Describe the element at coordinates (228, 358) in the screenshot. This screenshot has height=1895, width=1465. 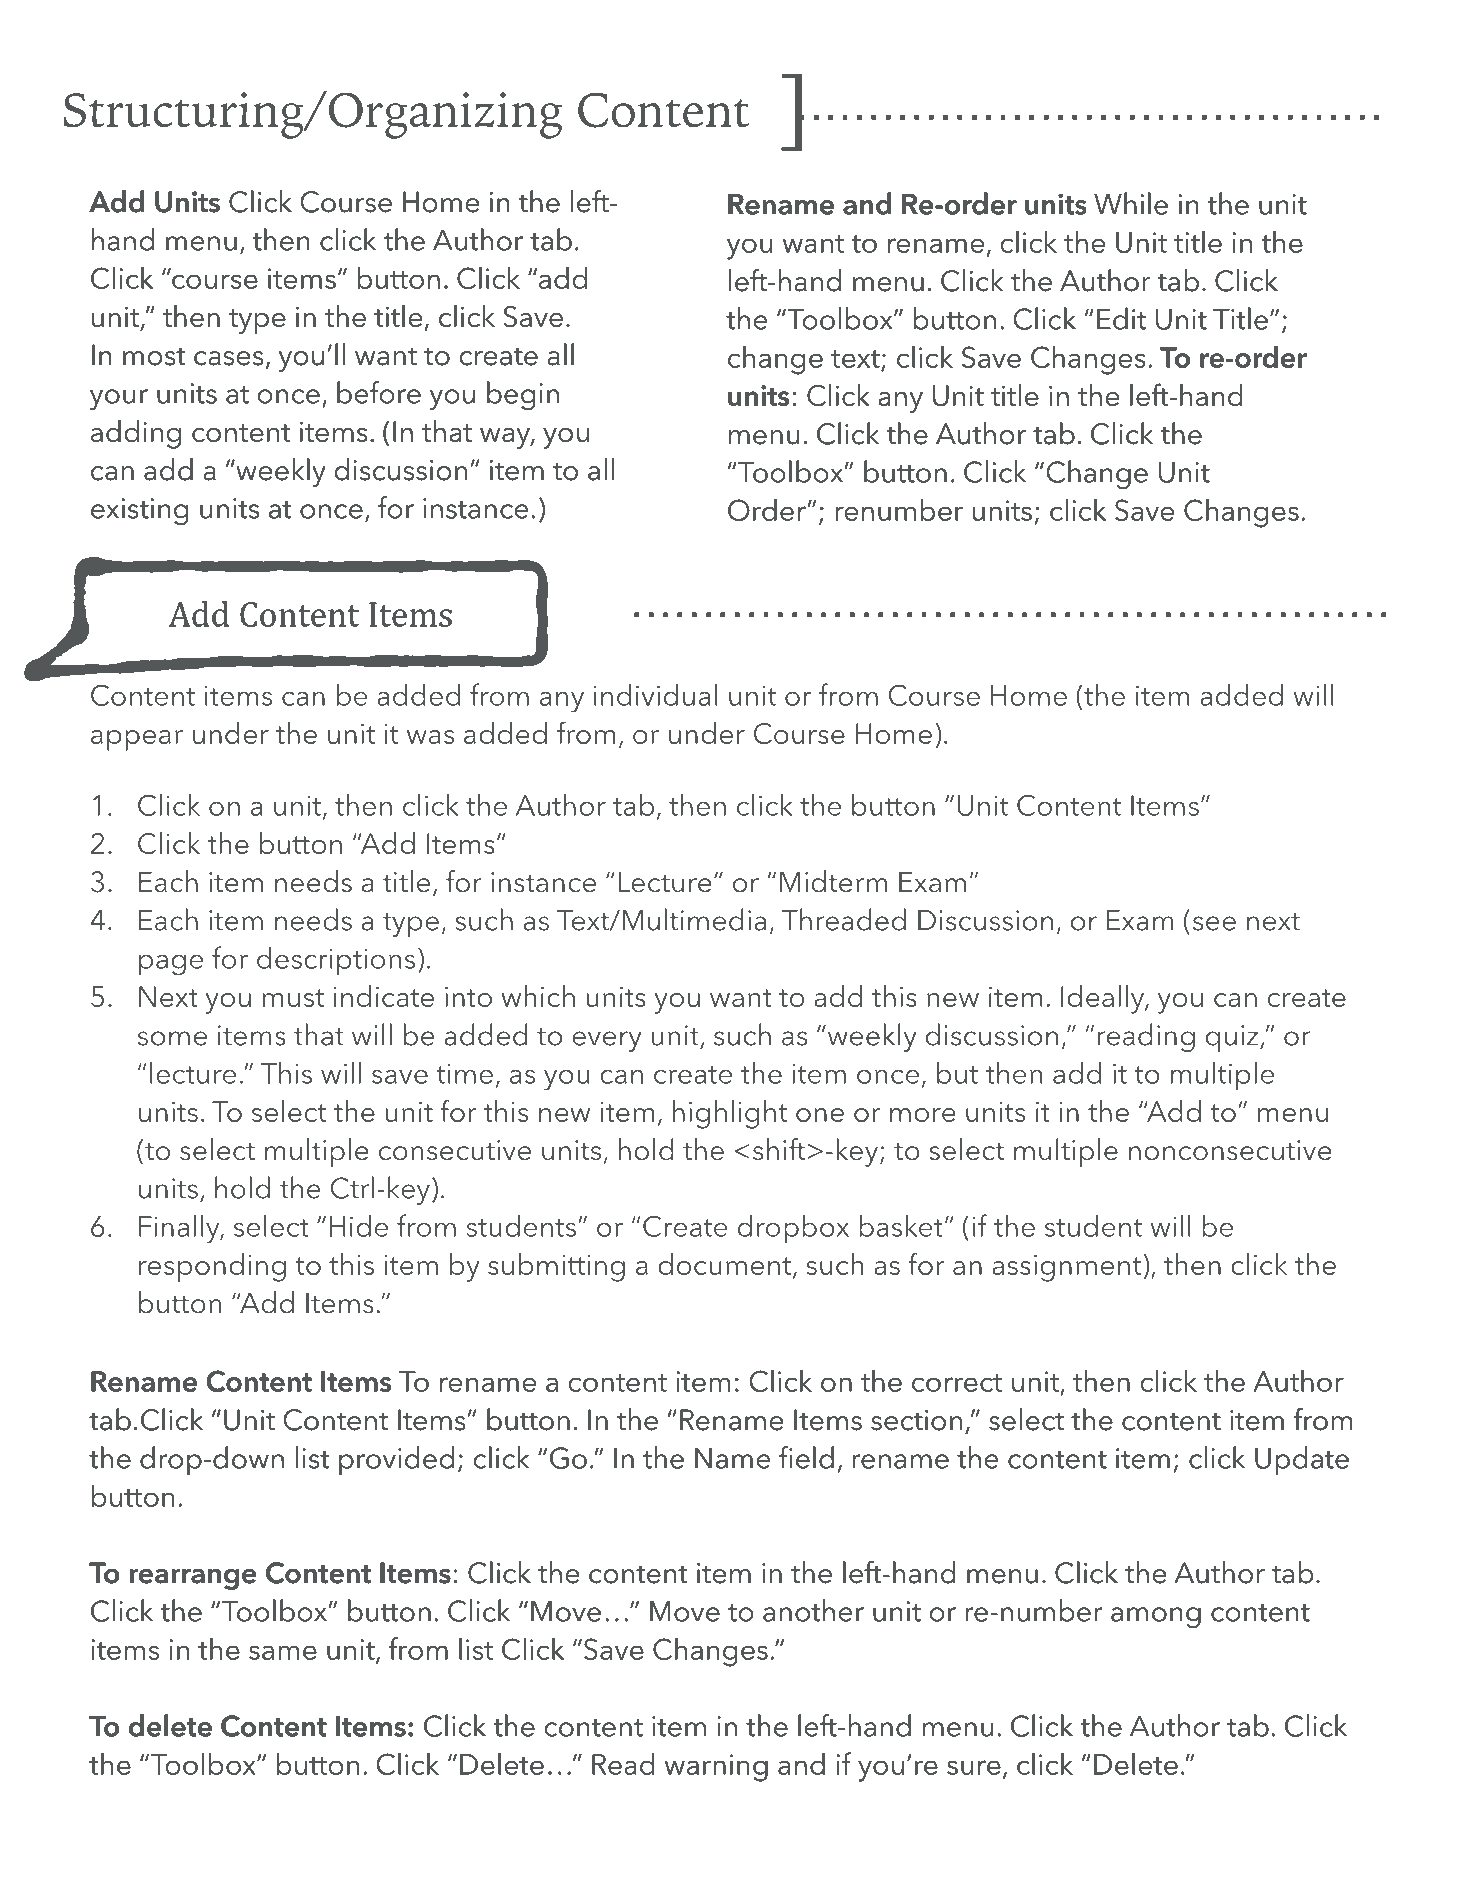
I see `cases` at that location.
